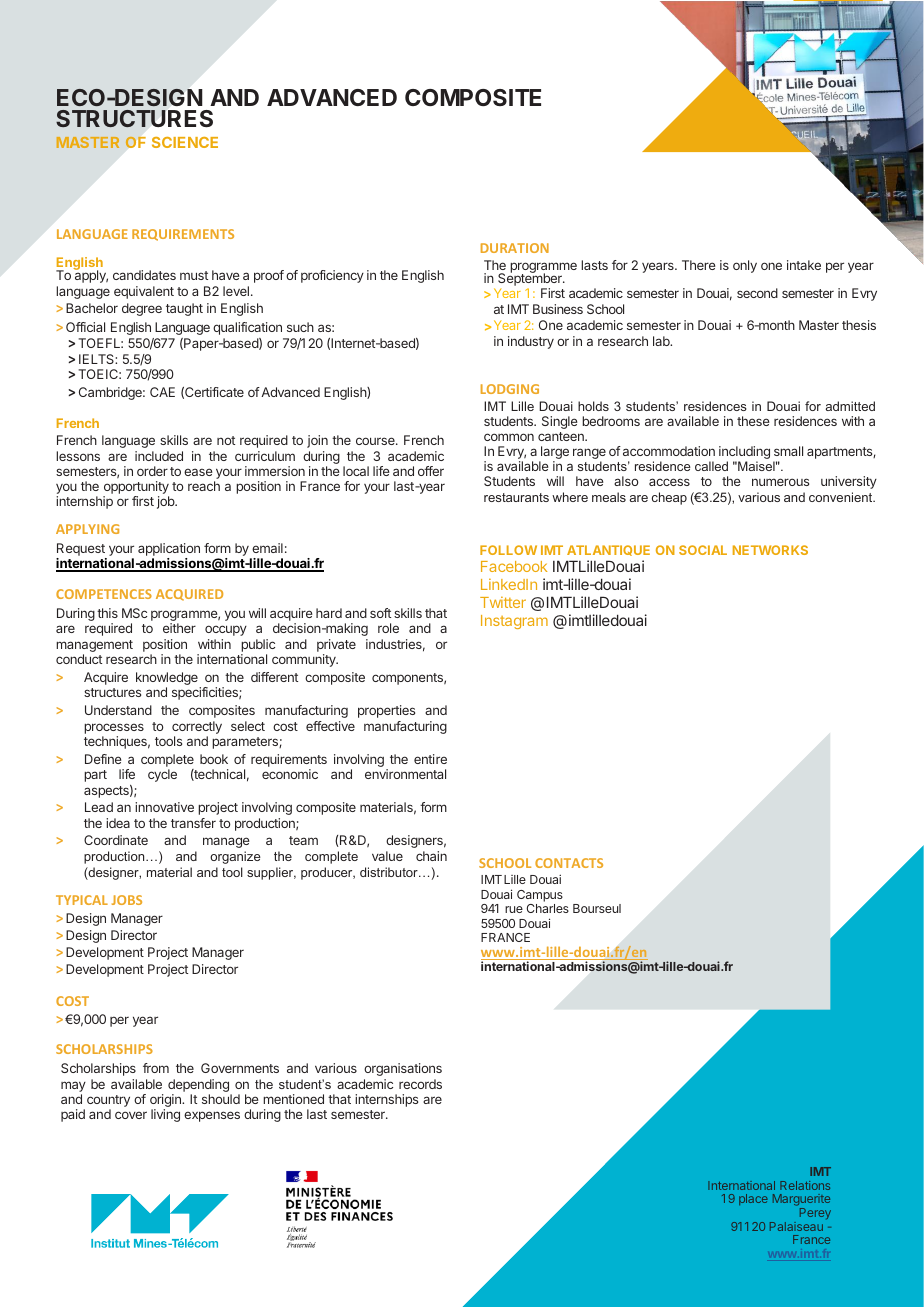 This image has width=924, height=1307. I want to click on NETWORKS, so click(770, 550).
